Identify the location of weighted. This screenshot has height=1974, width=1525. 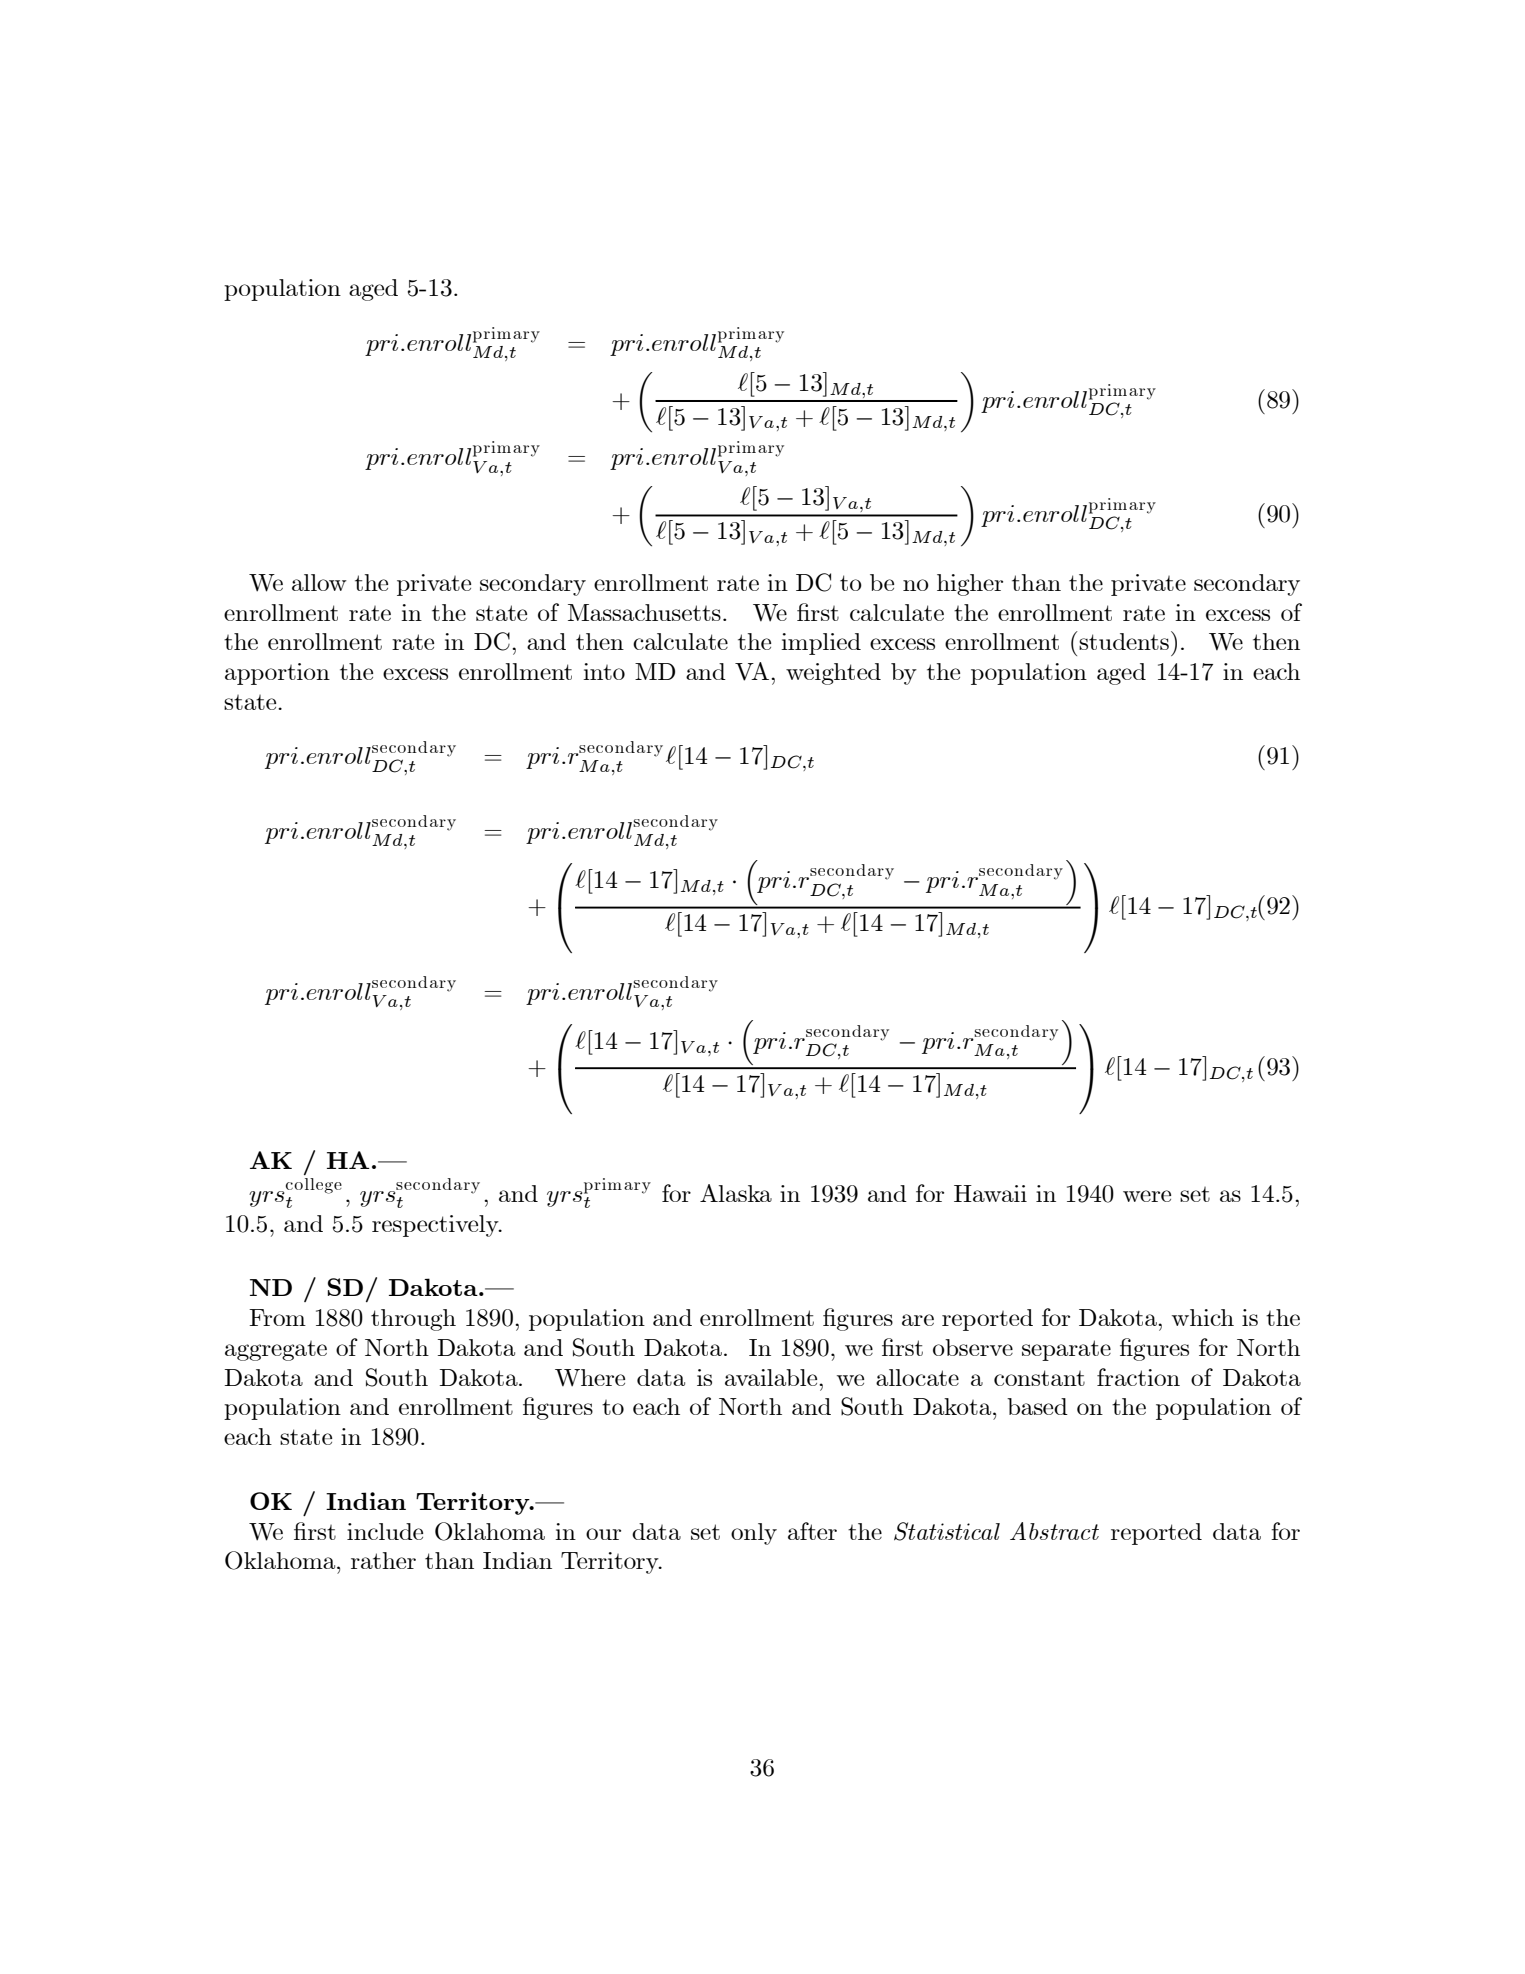
(833, 674).
